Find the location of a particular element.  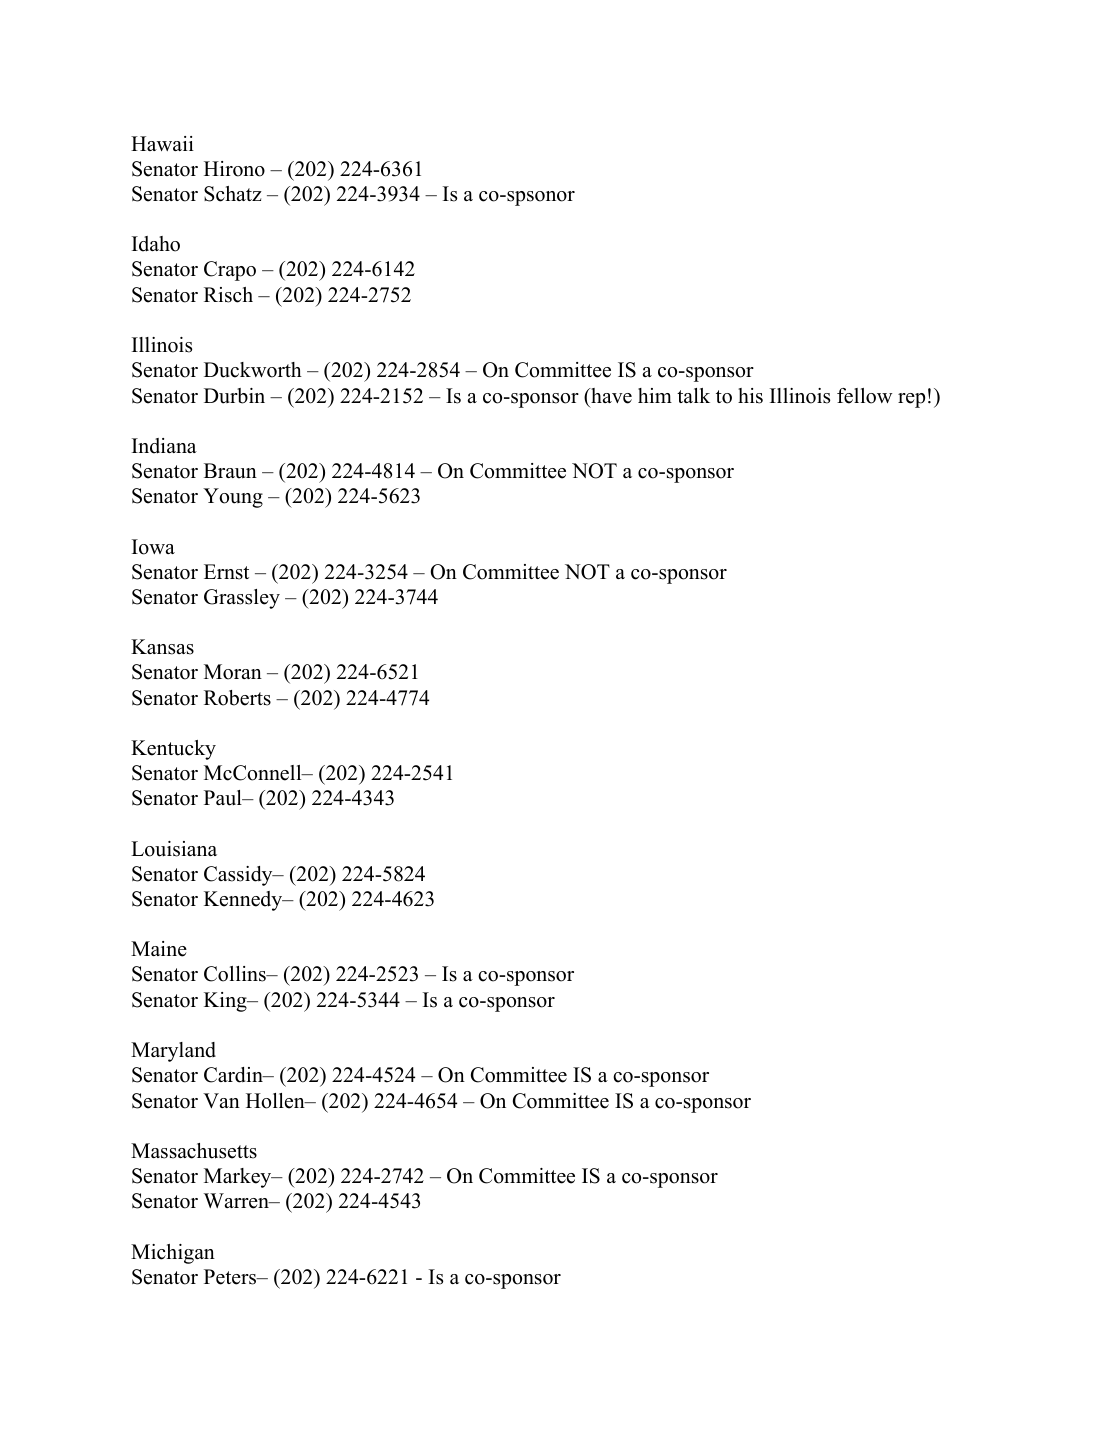

have is located at coordinates (610, 396).
